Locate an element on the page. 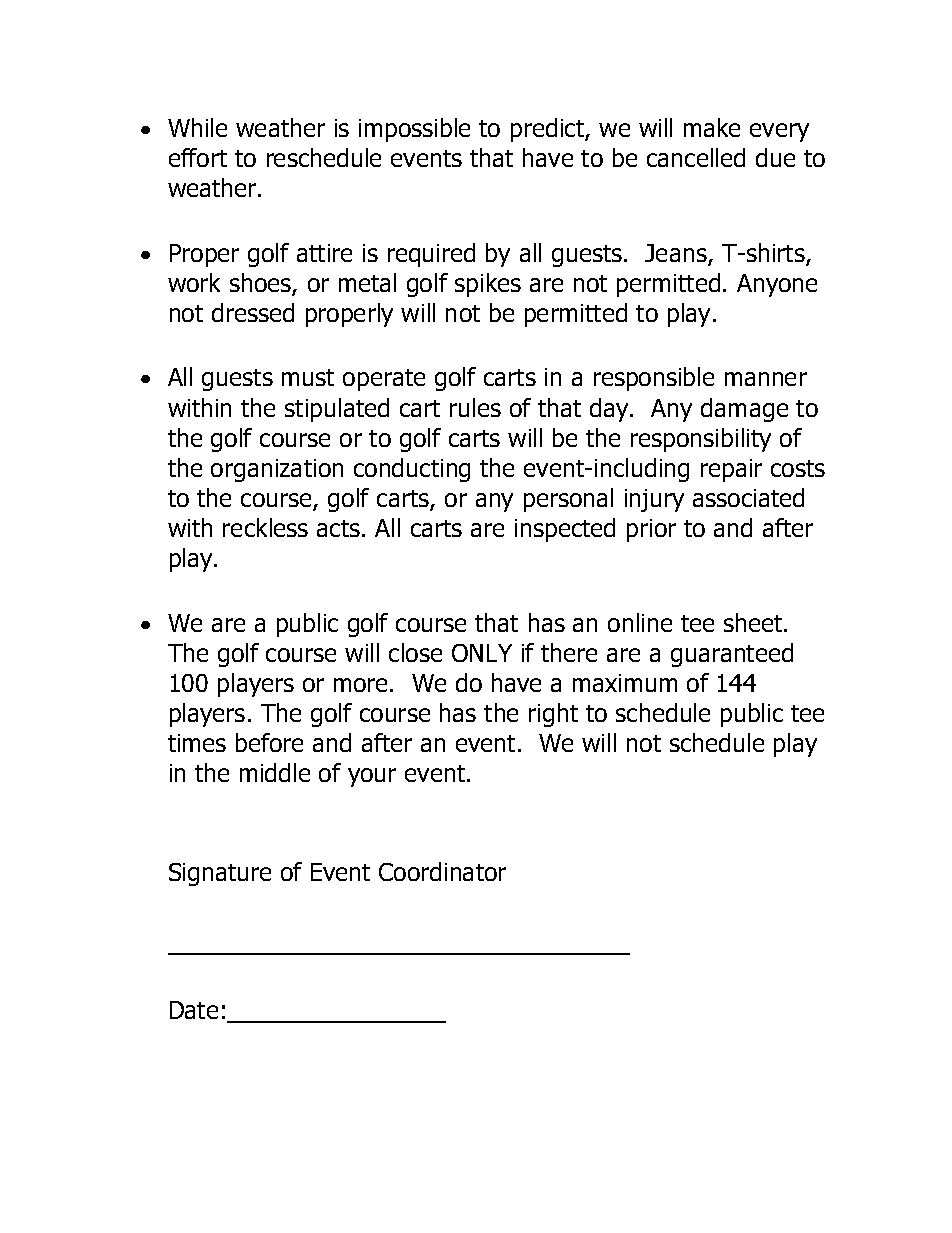 This image has height=1233, width=952. personal is located at coordinates (568, 500).
